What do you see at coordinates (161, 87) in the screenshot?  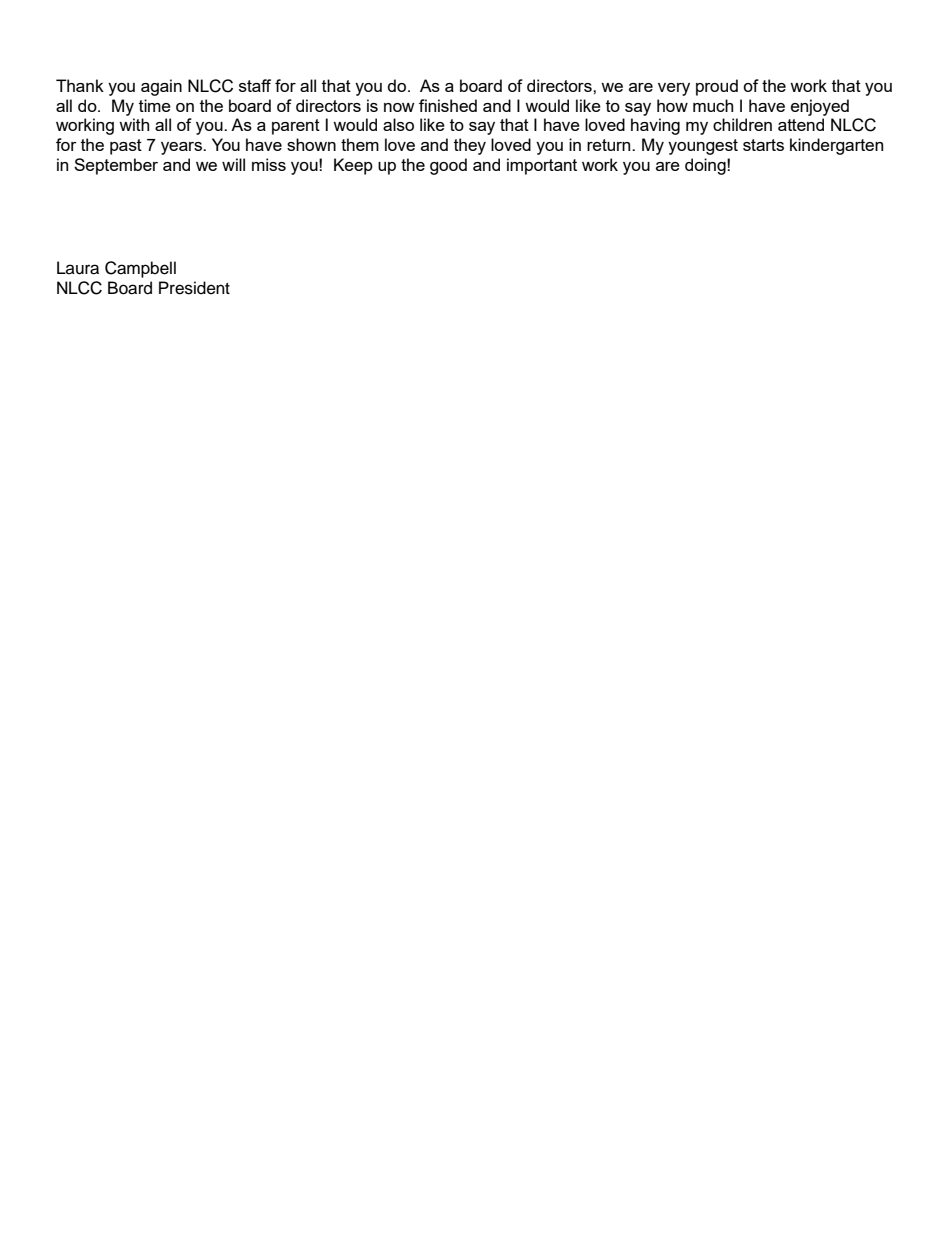 I see `again` at bounding box center [161, 87].
